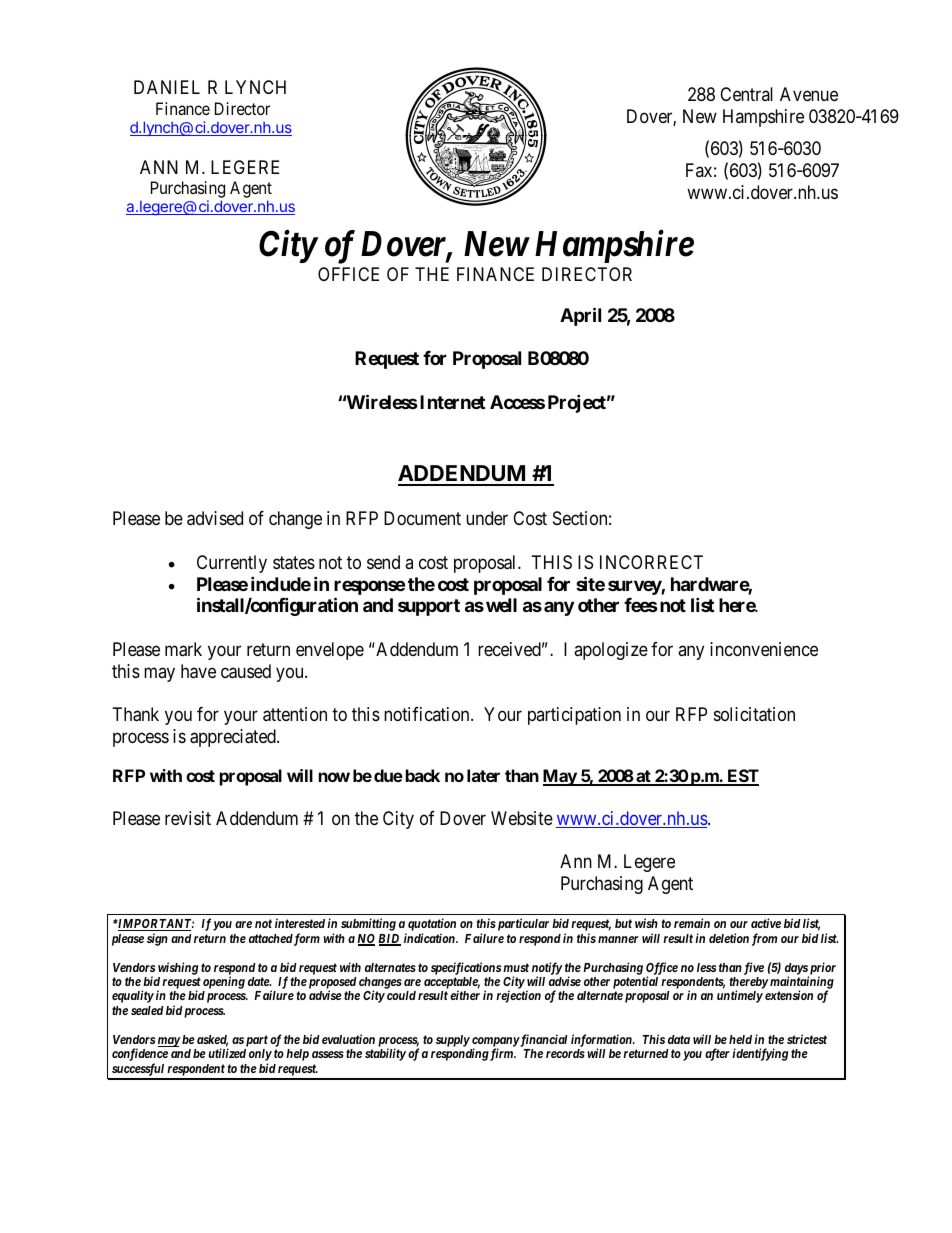  Describe the element at coordinates (453, 1041) in the image. I see `supply` at that location.
